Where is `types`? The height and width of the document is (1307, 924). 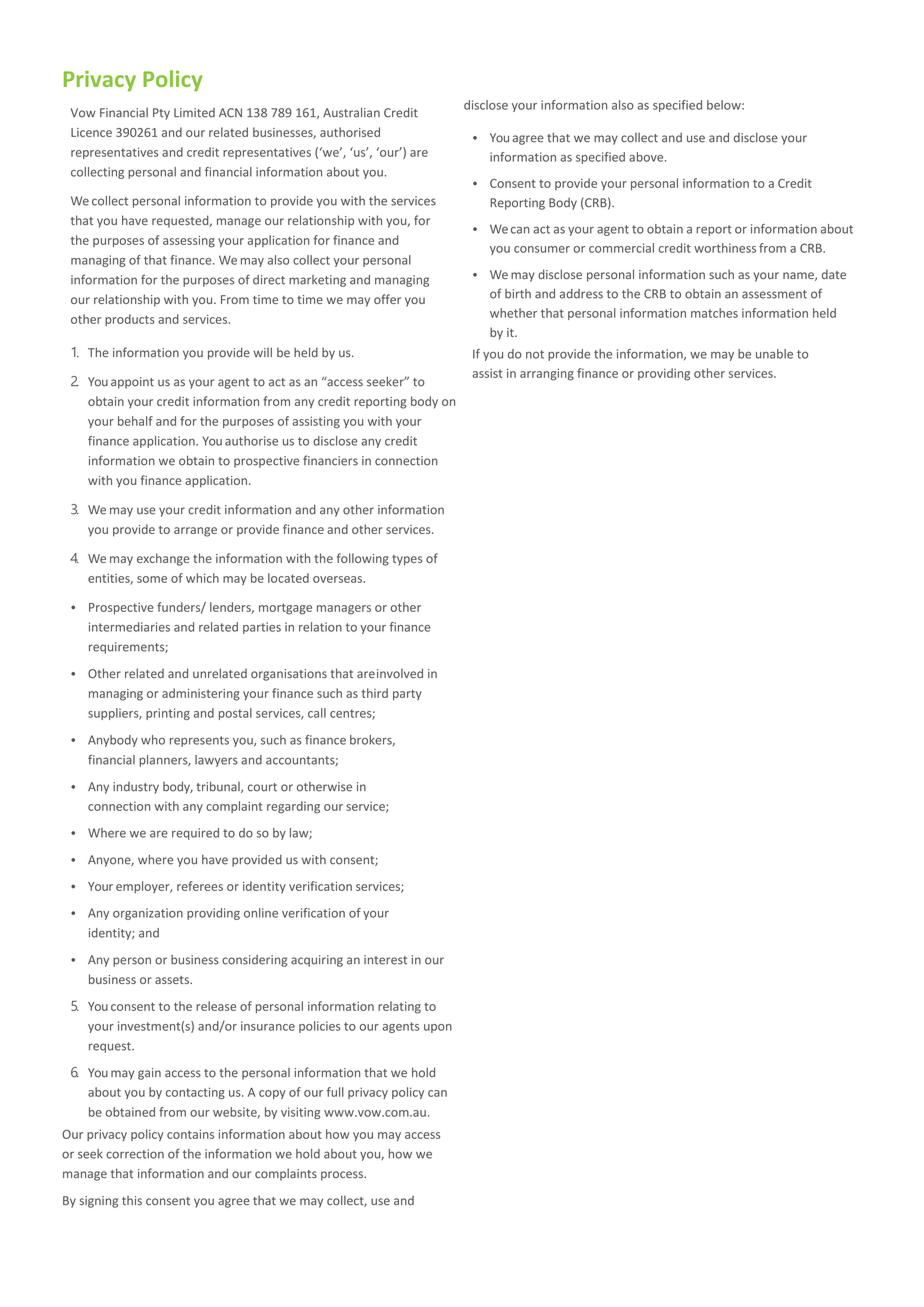 types is located at coordinates (407, 560).
